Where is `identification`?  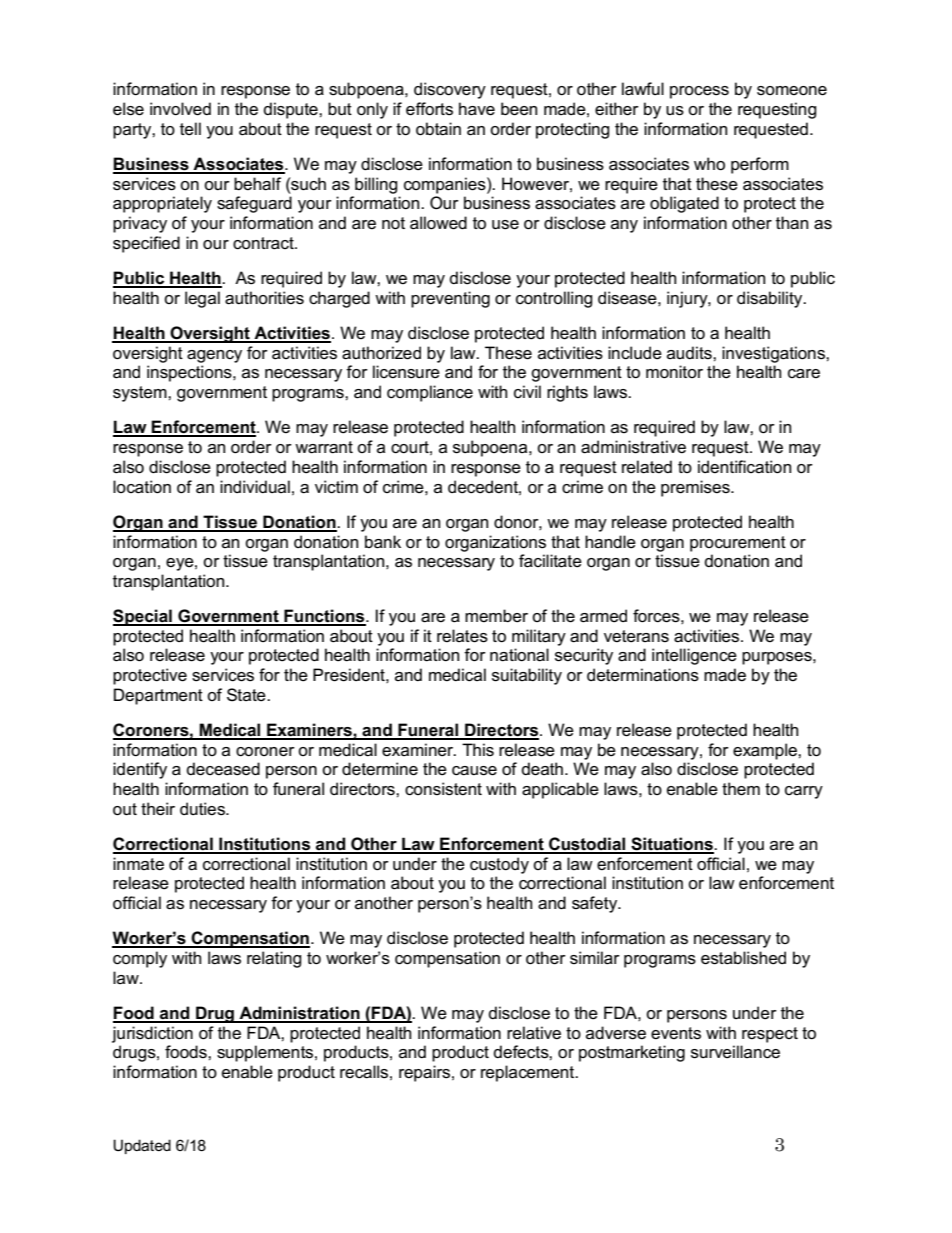 identification is located at coordinates (744, 467).
